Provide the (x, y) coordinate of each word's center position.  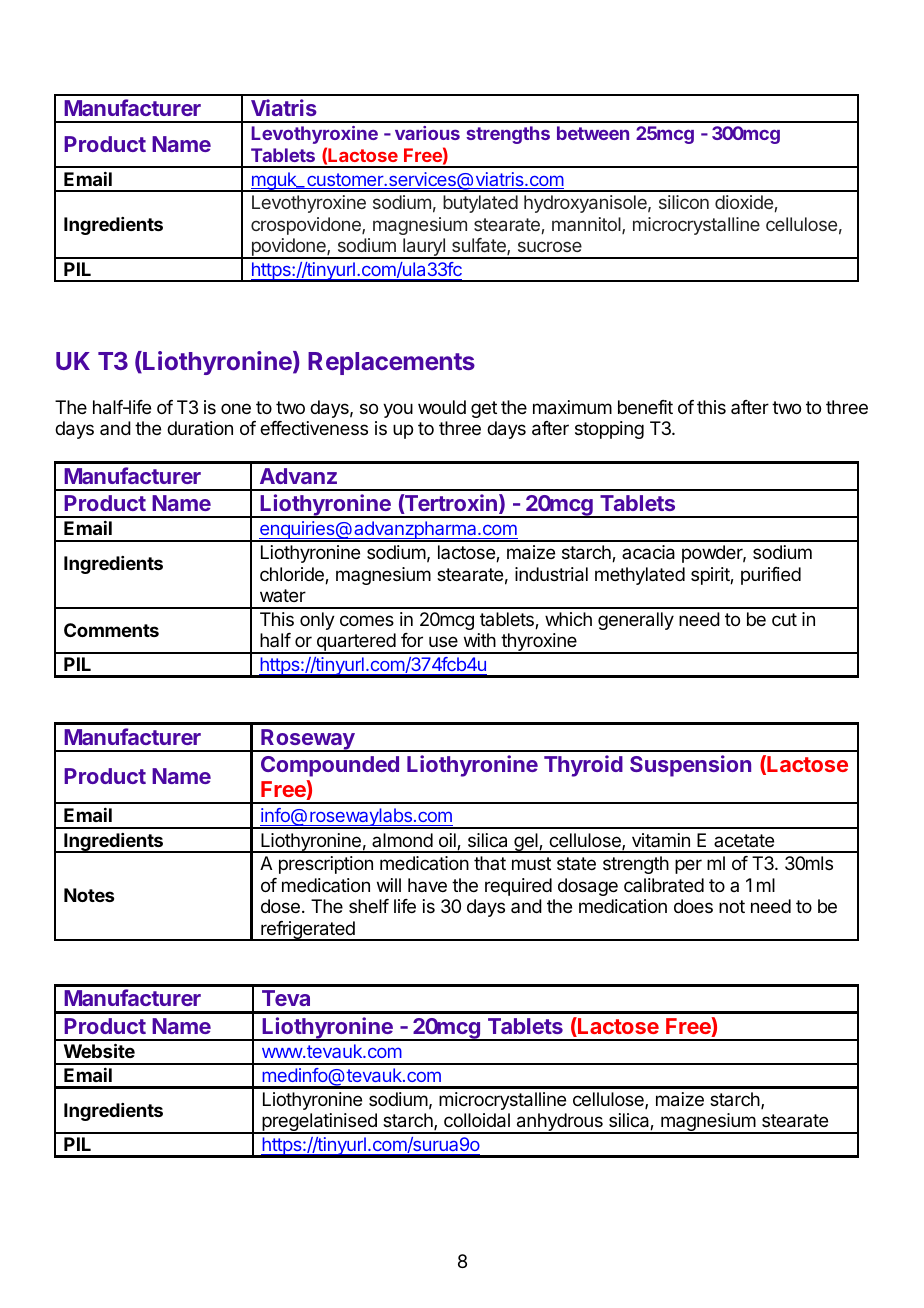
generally (636, 621)
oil (448, 841)
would (442, 407)
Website (99, 1050)
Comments (111, 630)
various (427, 133)
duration (200, 428)
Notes (89, 895)
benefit (645, 407)
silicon (684, 202)
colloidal (477, 1120)
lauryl (424, 248)
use (443, 641)
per (688, 866)
